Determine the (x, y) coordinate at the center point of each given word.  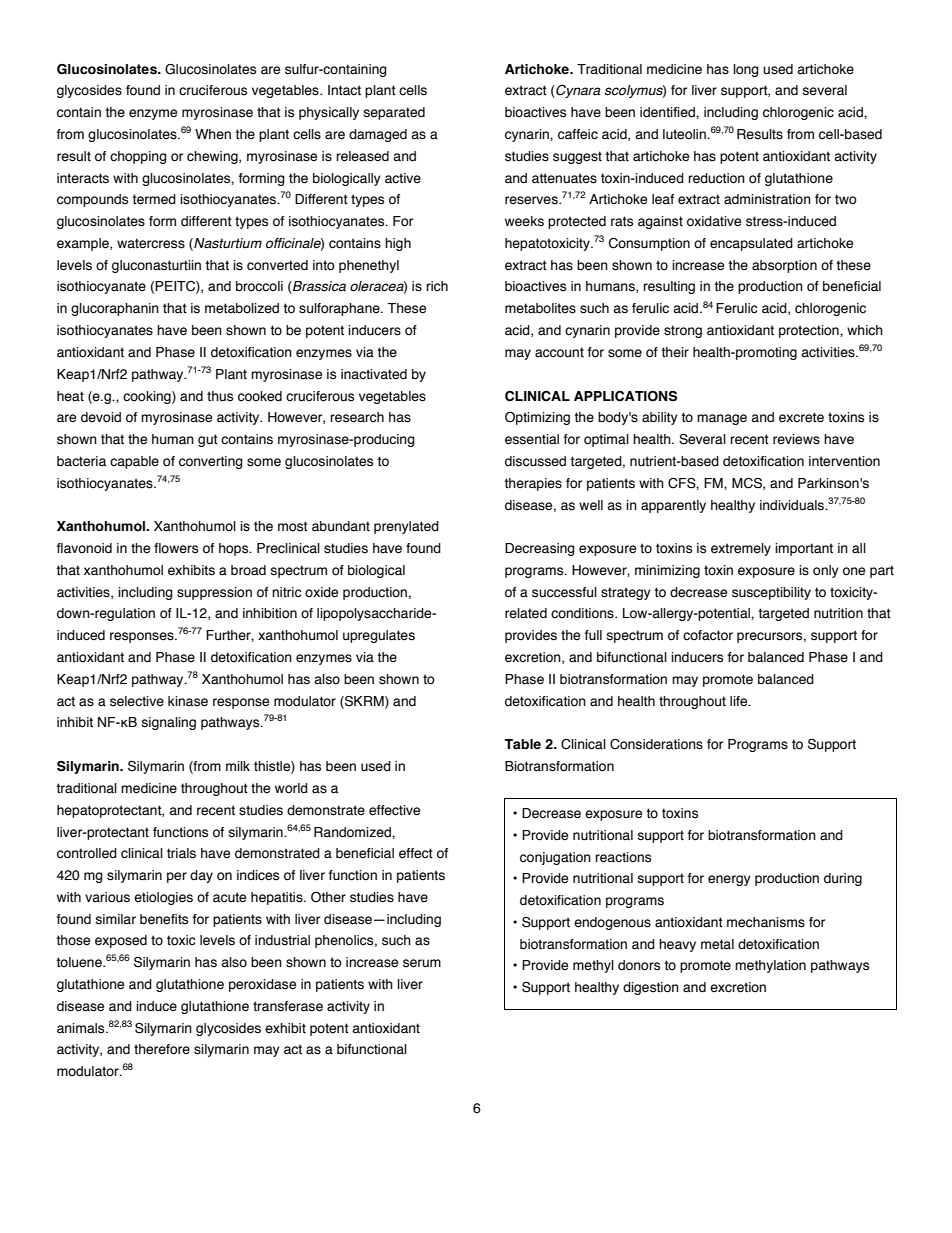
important (804, 549)
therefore (162, 1049)
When (213, 134)
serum (422, 963)
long (746, 70)
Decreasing (540, 549)
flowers (176, 548)
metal (717, 944)
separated (394, 113)
